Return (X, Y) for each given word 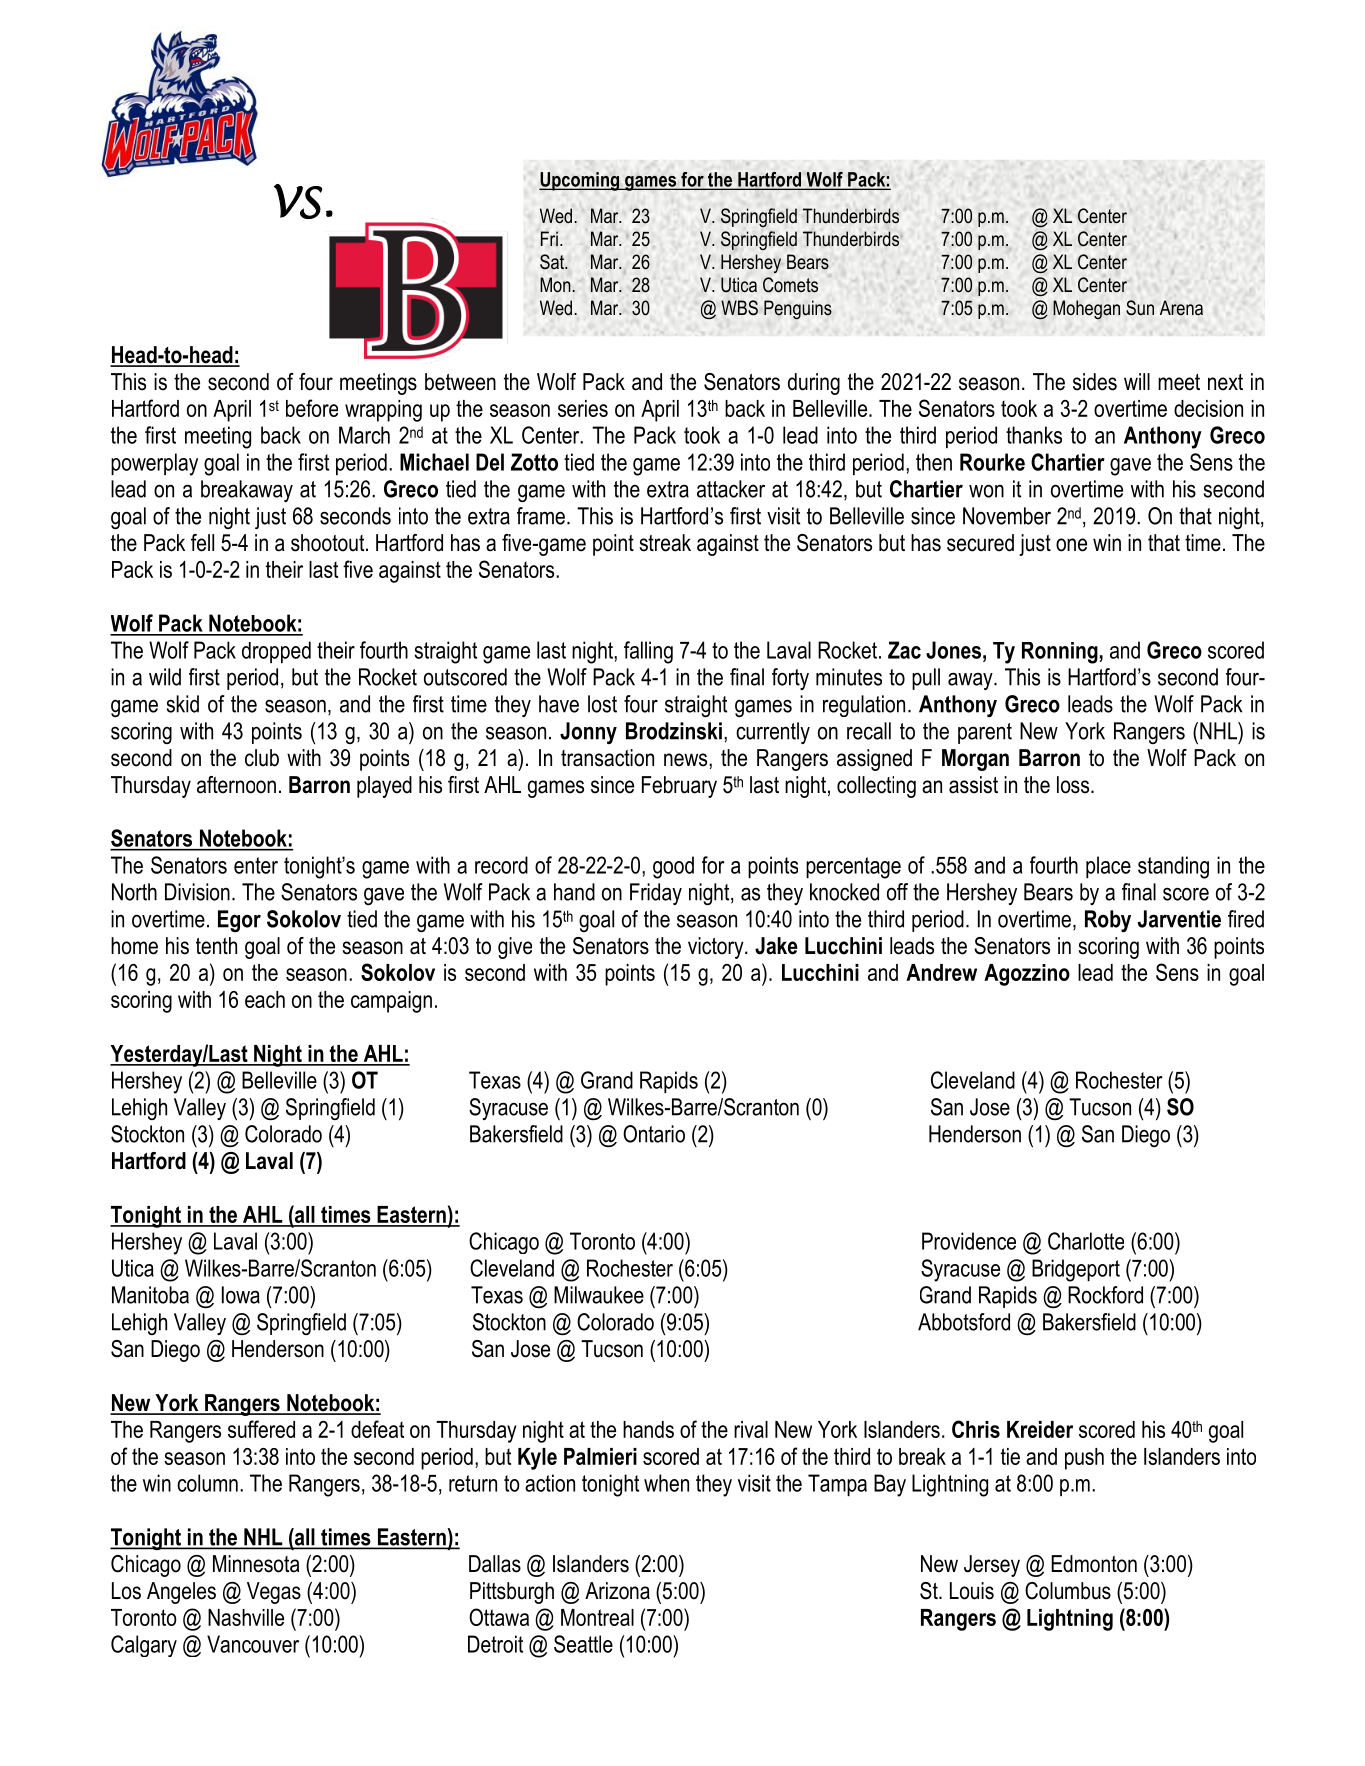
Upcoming (580, 181)
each (265, 999)
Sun (1140, 308)
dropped (276, 652)
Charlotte (1086, 1241)
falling (648, 652)
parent (985, 733)
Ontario (654, 1134)
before (312, 408)
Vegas (274, 1593)
